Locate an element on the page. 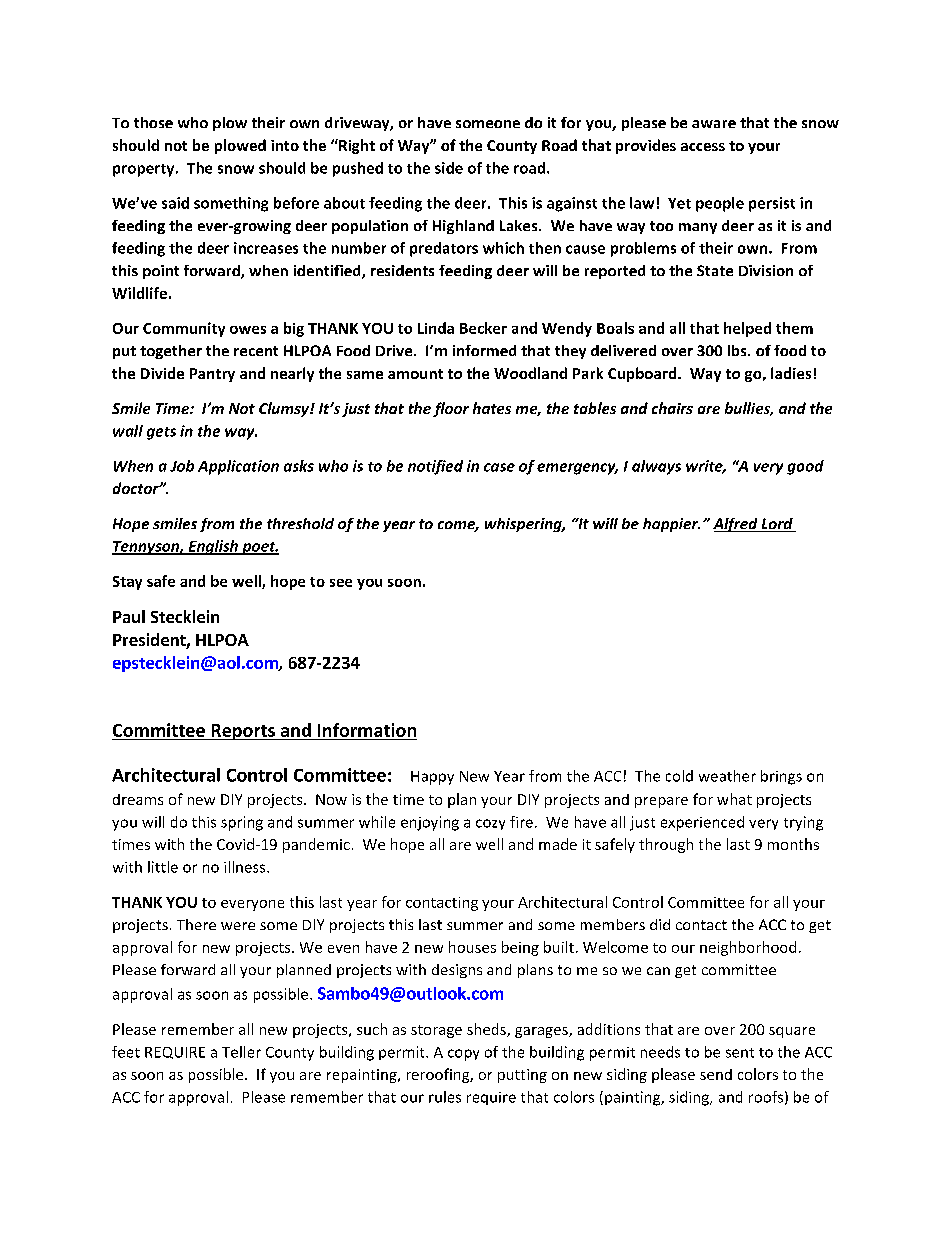  Becker is located at coordinates (483, 328).
